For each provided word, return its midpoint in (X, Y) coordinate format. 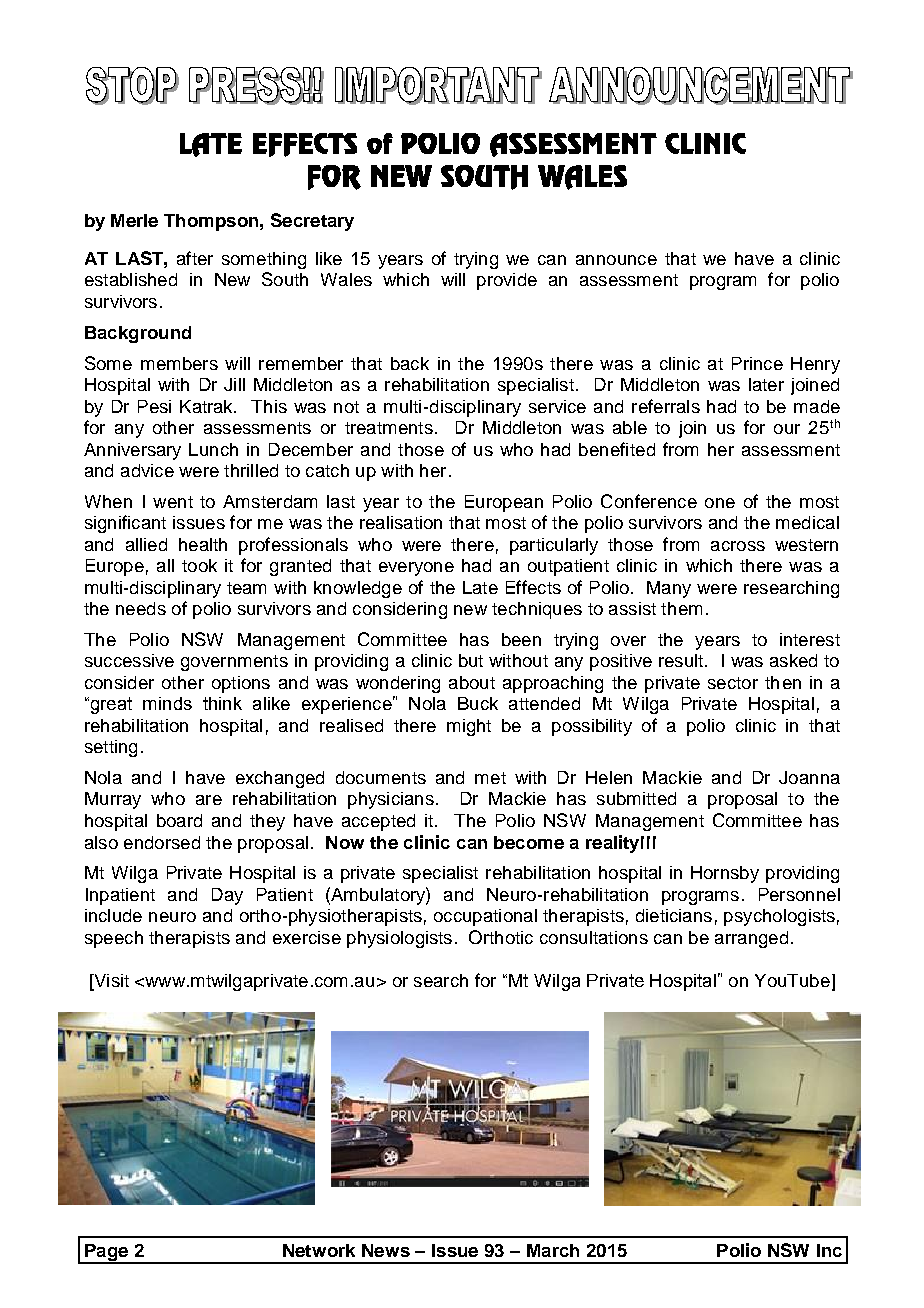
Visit (110, 980)
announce (616, 260)
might (469, 727)
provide (507, 281)
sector (733, 683)
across (738, 546)
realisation (401, 522)
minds (167, 703)
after (195, 258)
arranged (751, 939)
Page (106, 1254)
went (173, 502)
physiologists (399, 939)
